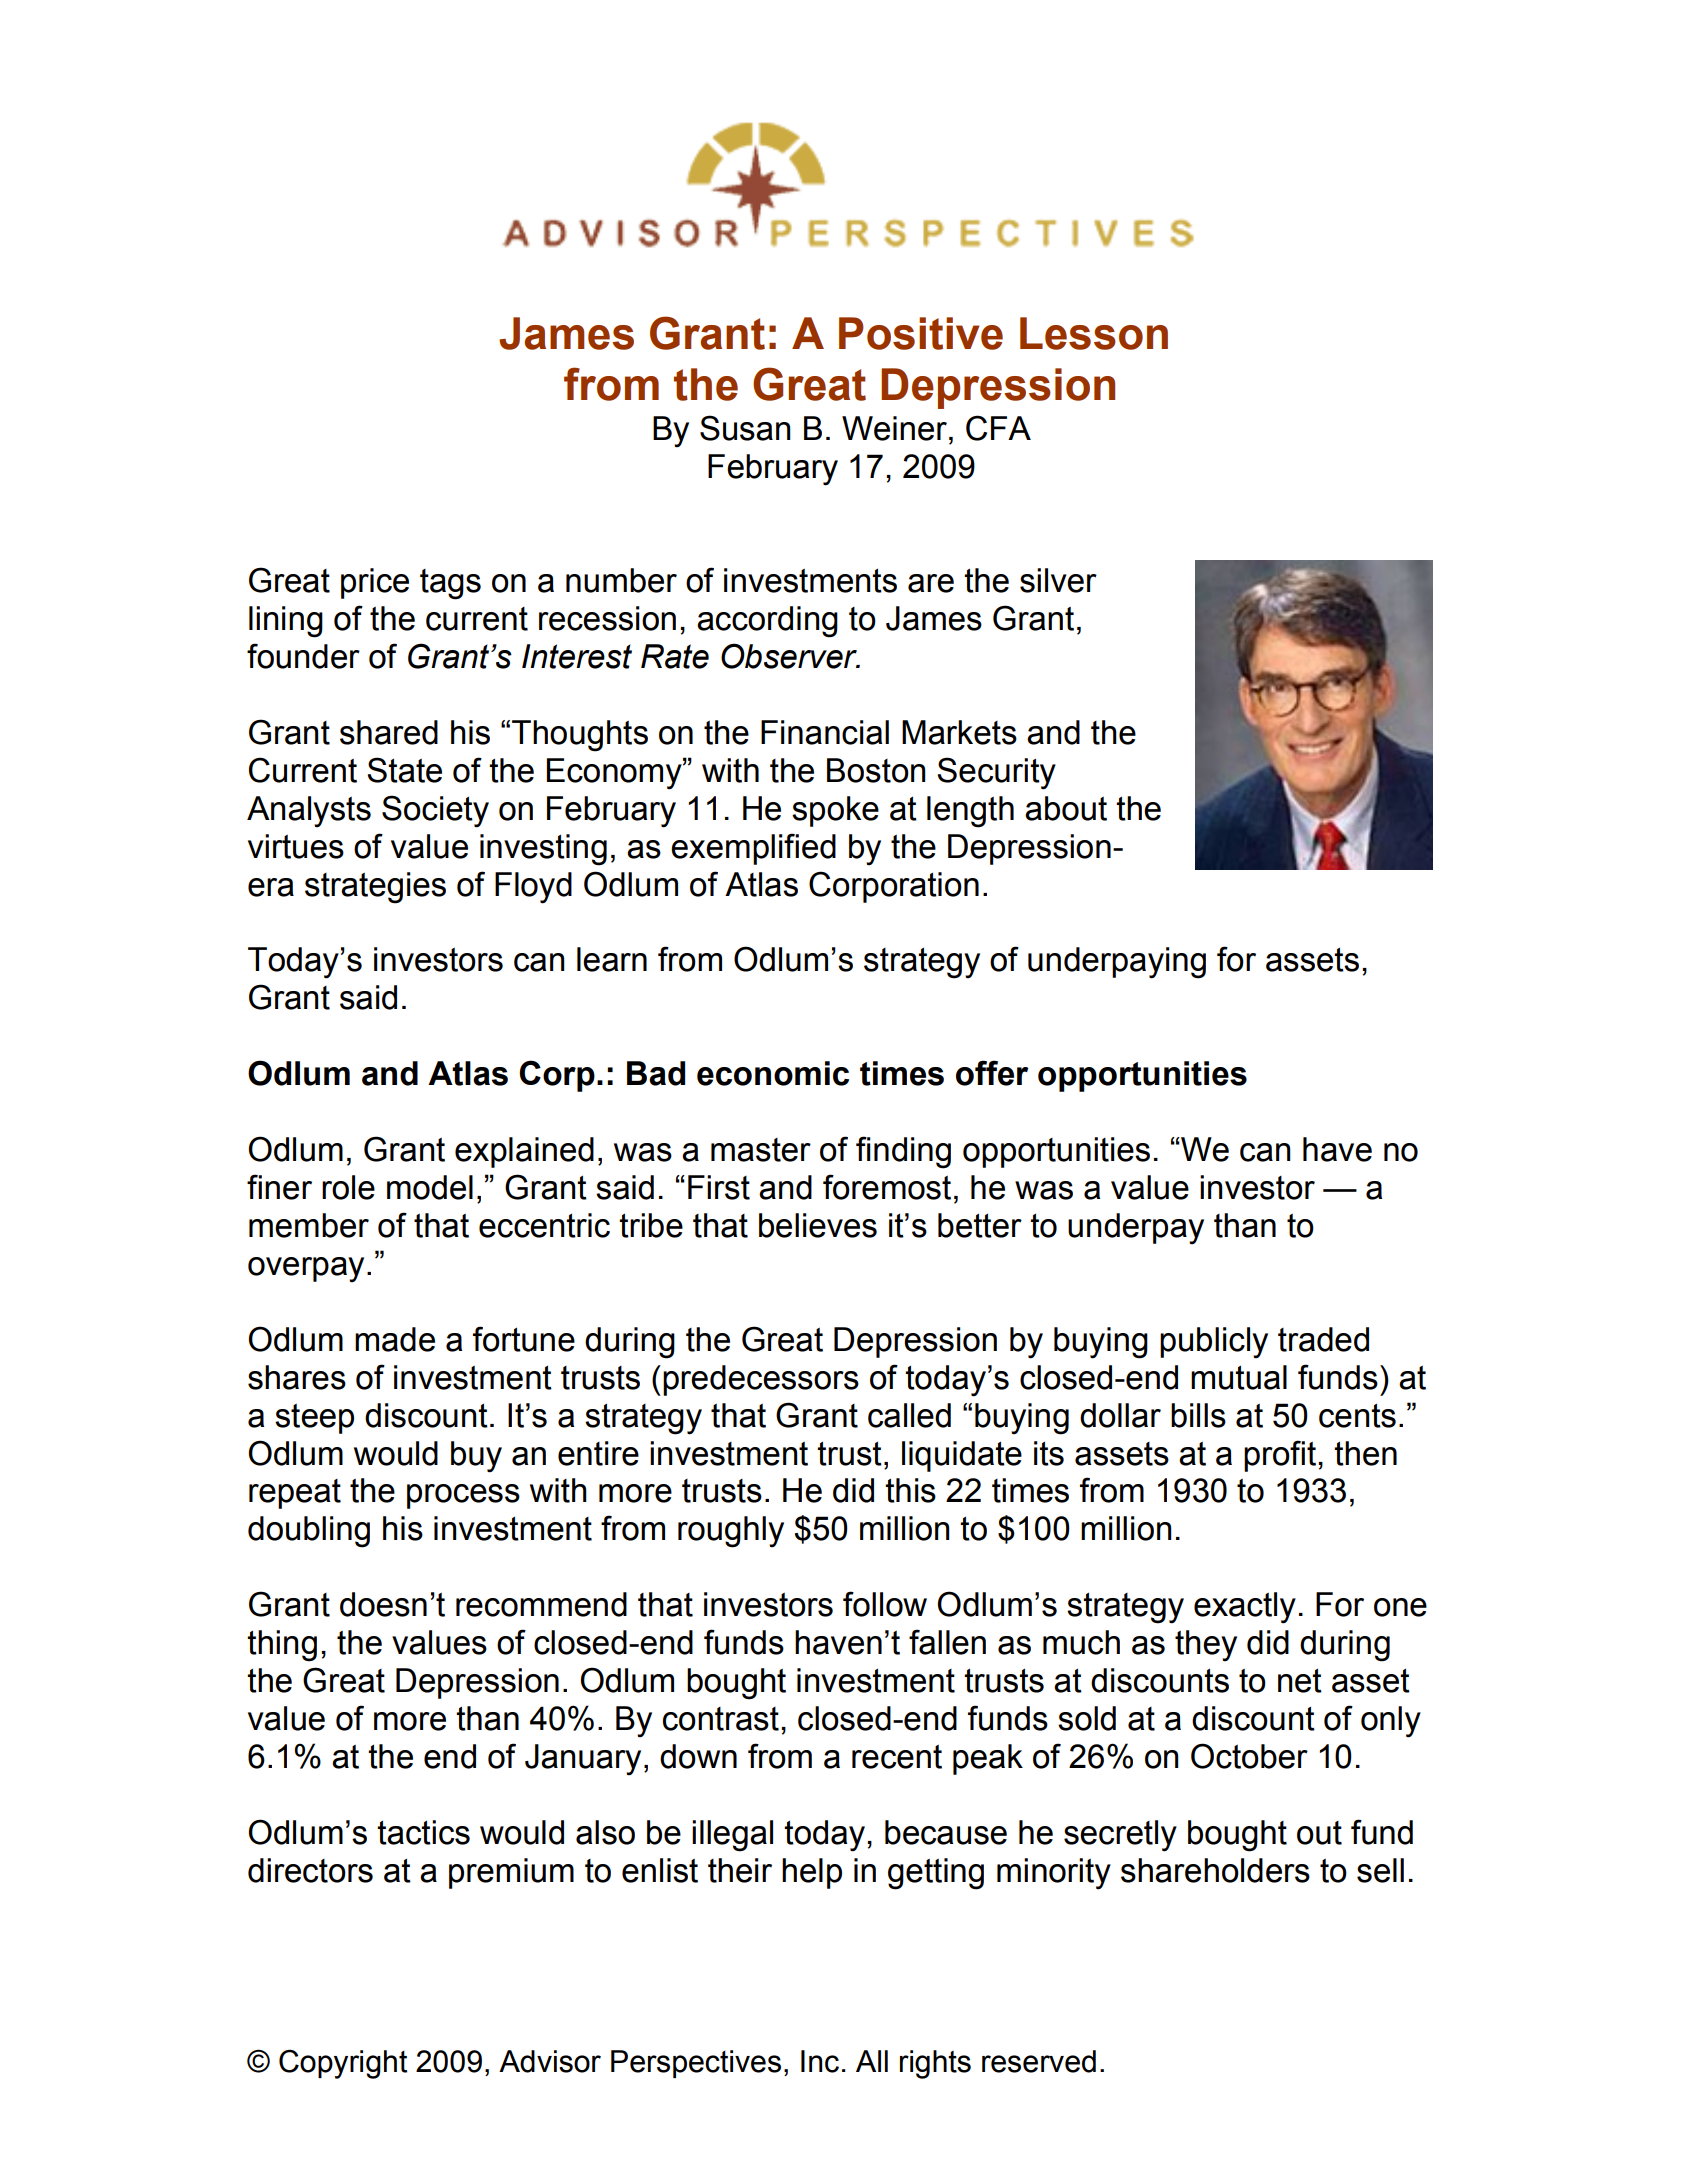 Image resolution: width=1682 pixels, height=2177 pixels. What do you see at coordinates (463, 1496) in the document?
I see `process` at bounding box center [463, 1496].
